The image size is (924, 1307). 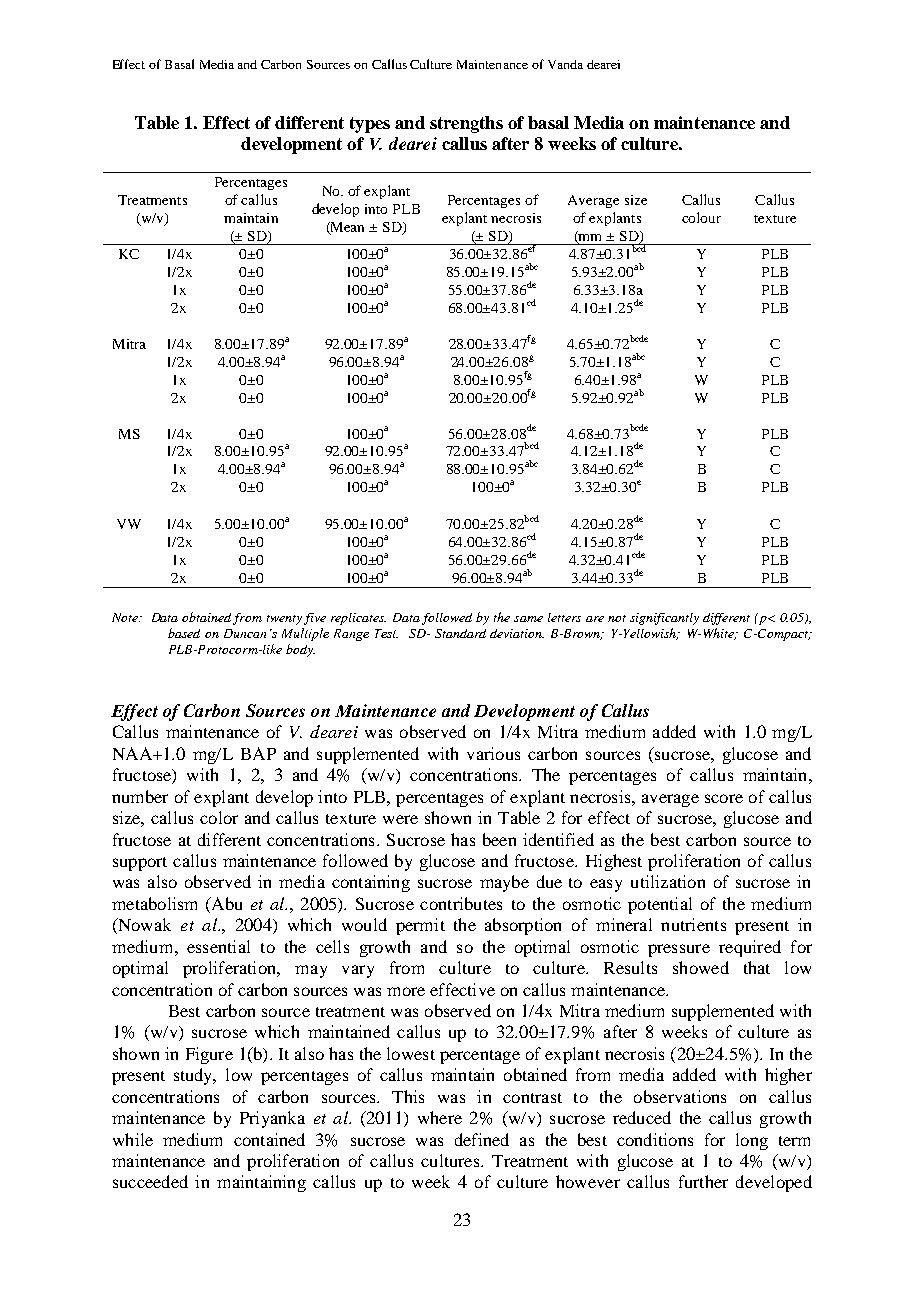 What do you see at coordinates (564, 617) in the screenshot?
I see `letters` at bounding box center [564, 617].
